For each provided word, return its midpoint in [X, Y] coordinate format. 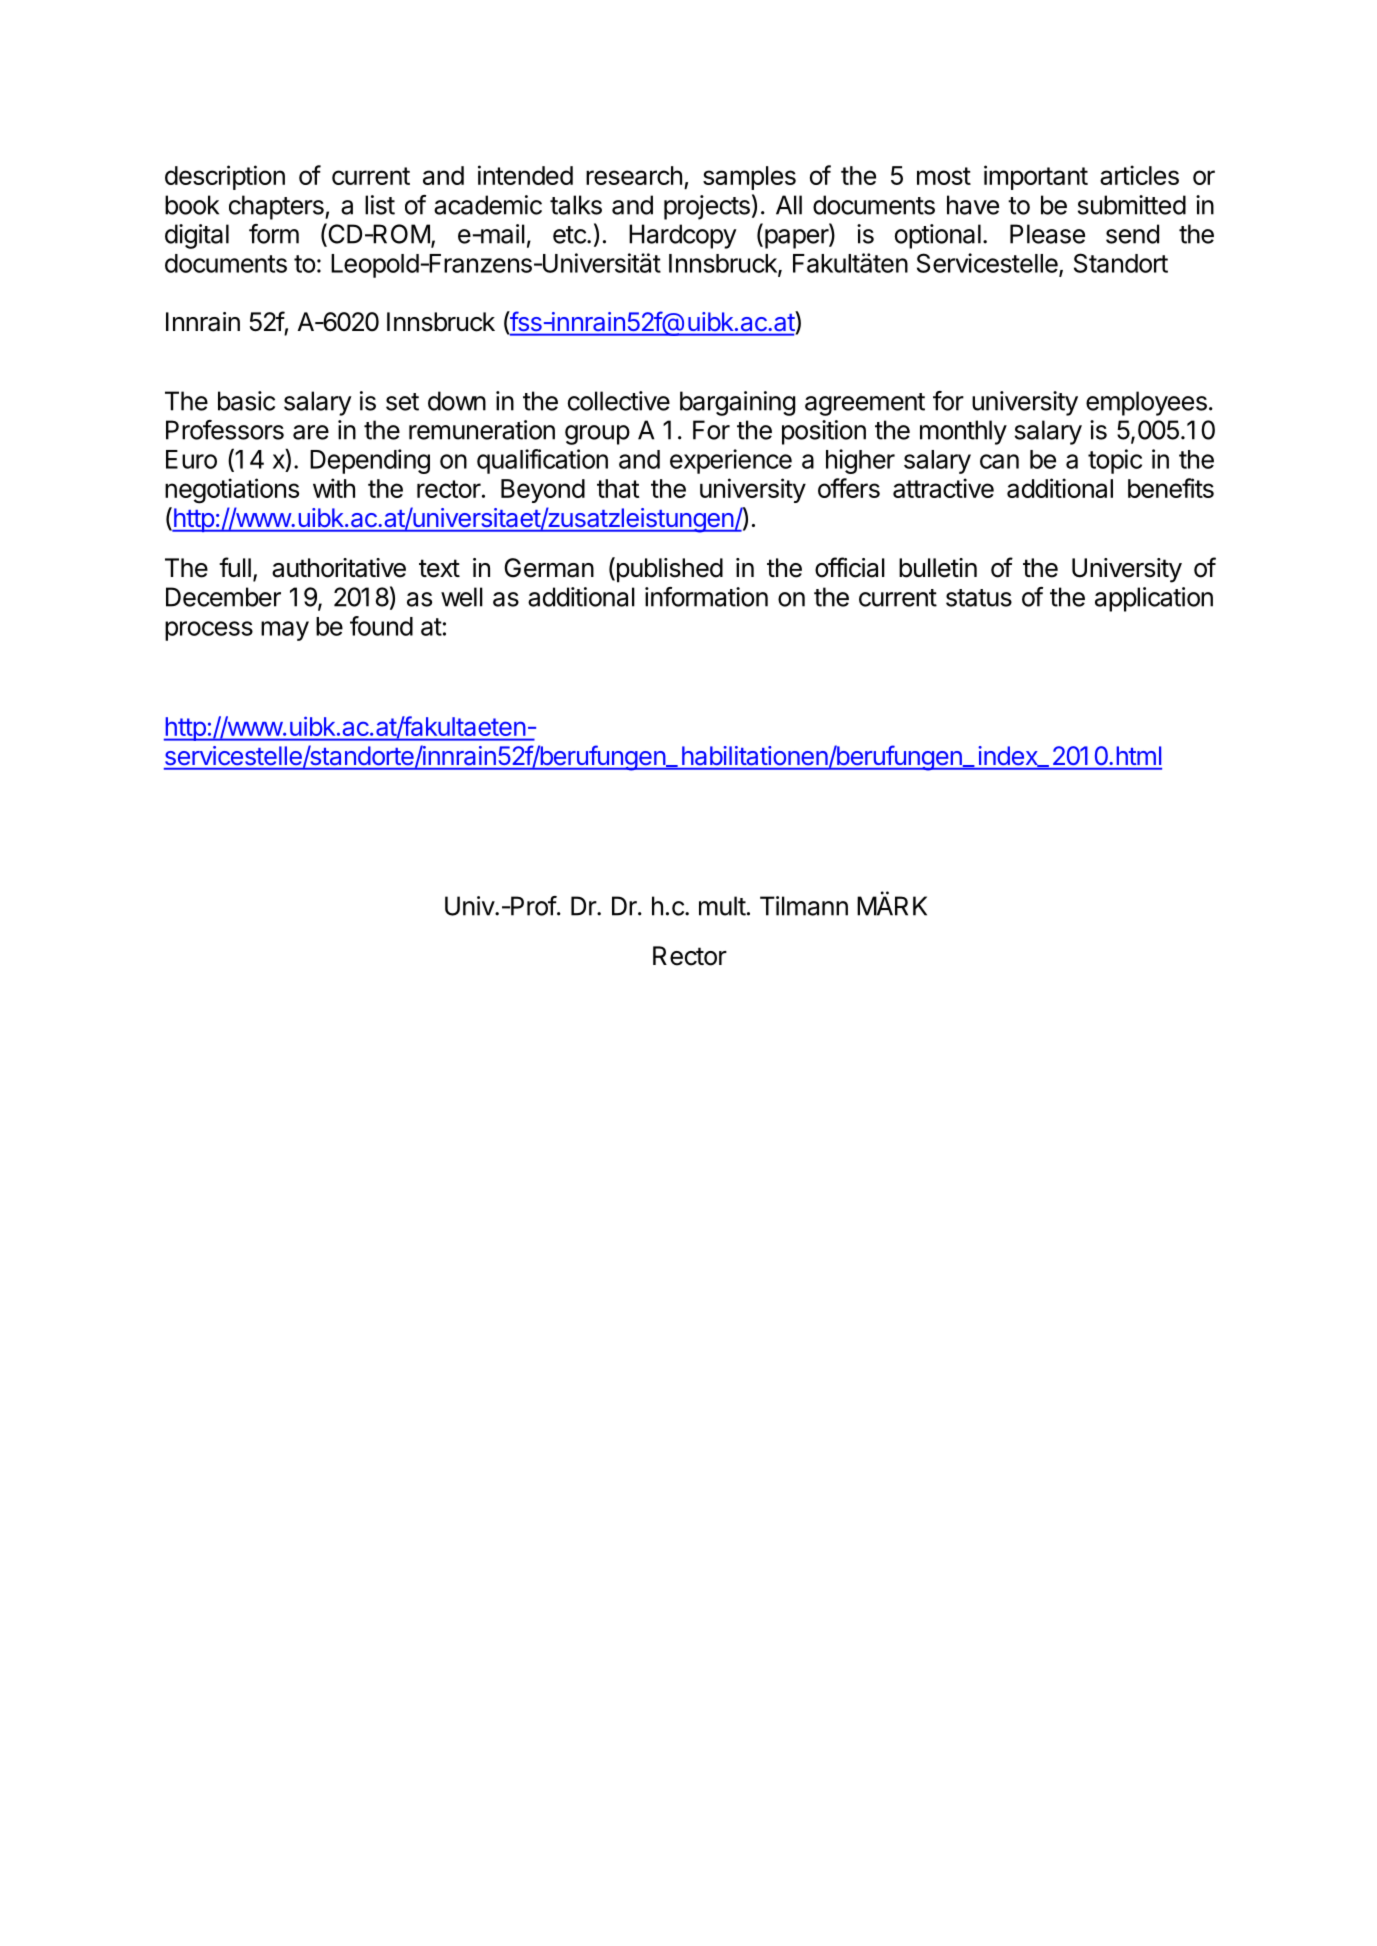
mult [722, 906]
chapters [277, 207]
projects [707, 207]
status [979, 598]
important [1036, 177]
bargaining [737, 403]
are [311, 432]
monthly [963, 432]
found [381, 626]
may [285, 631]
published [668, 570]
